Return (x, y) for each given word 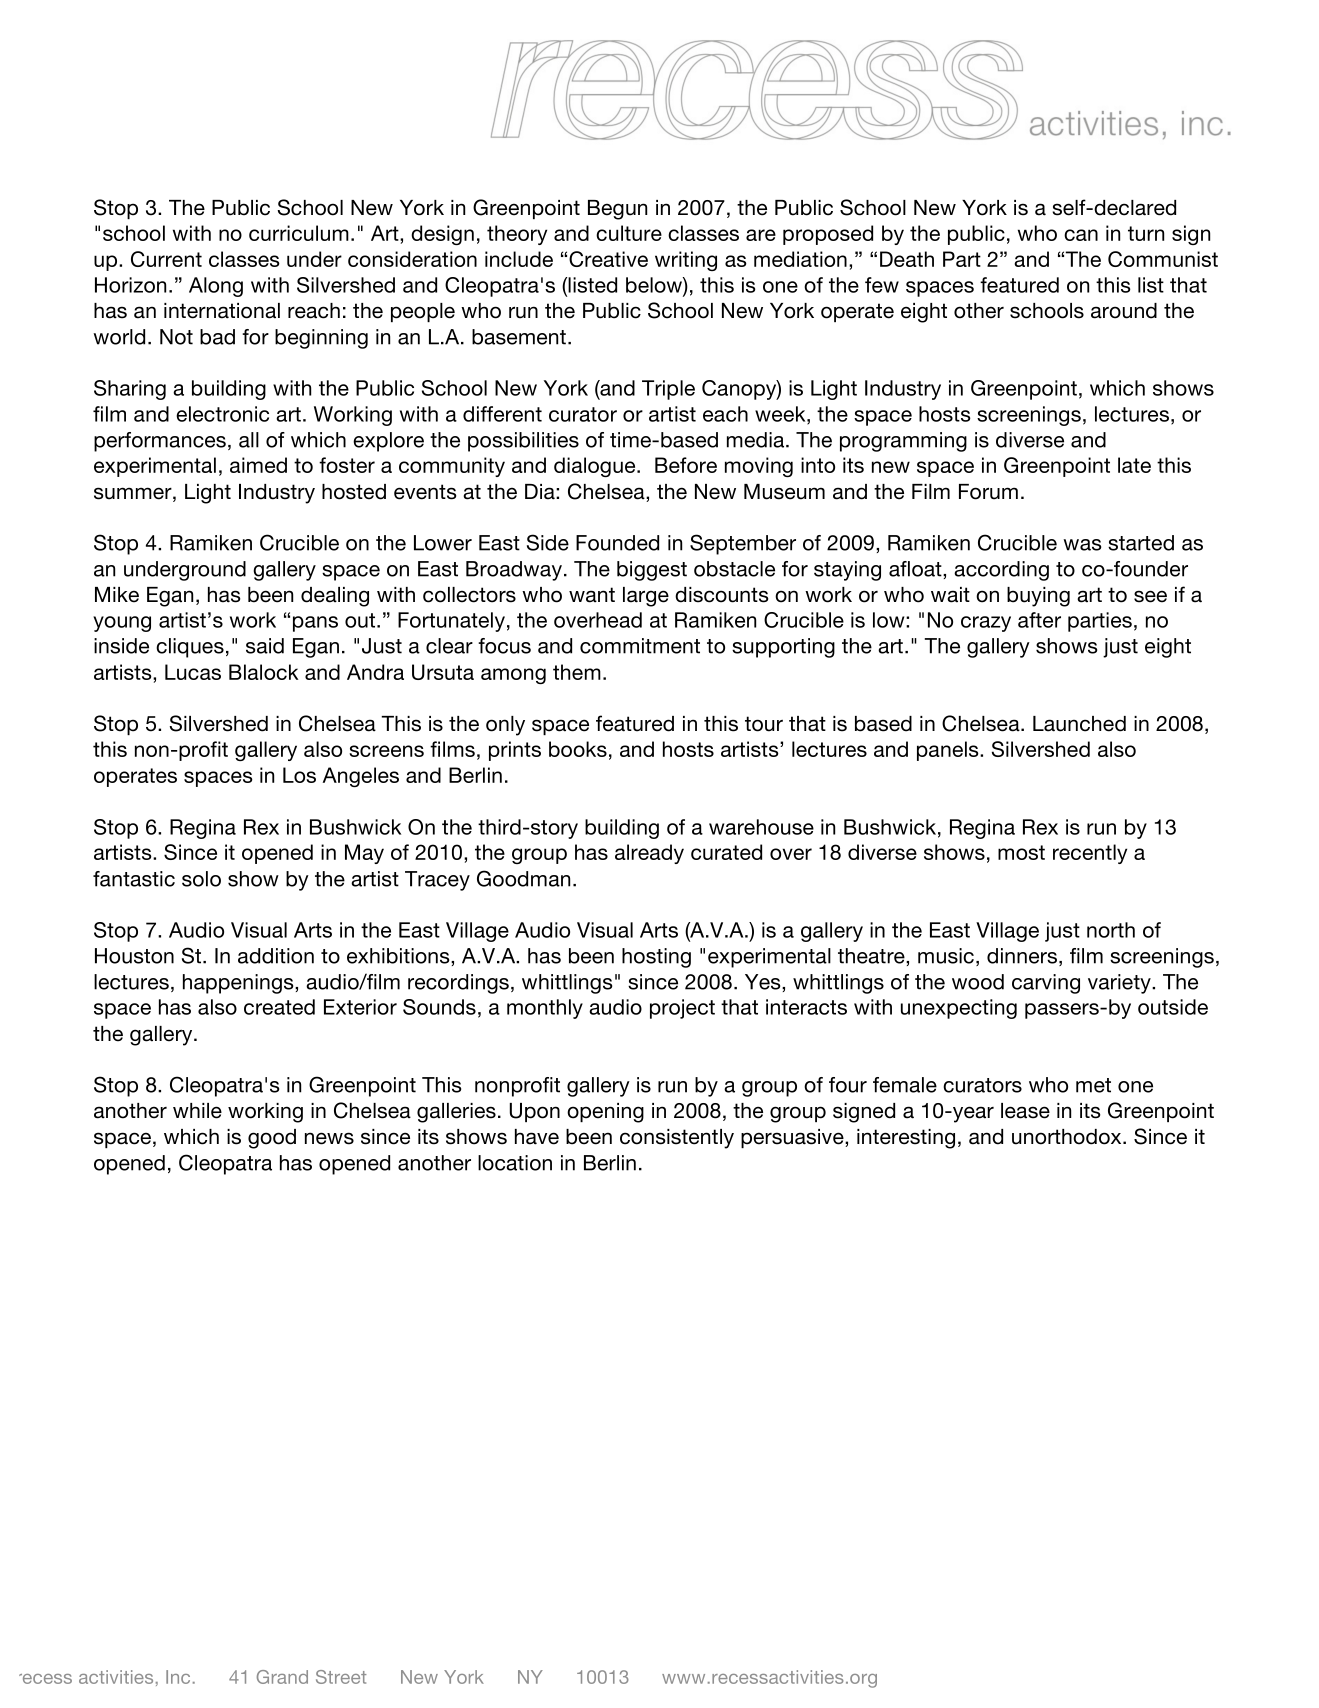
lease (1025, 1111)
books (578, 749)
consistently (677, 1139)
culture (629, 233)
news (329, 1138)
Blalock (263, 672)
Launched (1079, 724)
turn (1146, 233)
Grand (282, 1677)
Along (216, 287)
